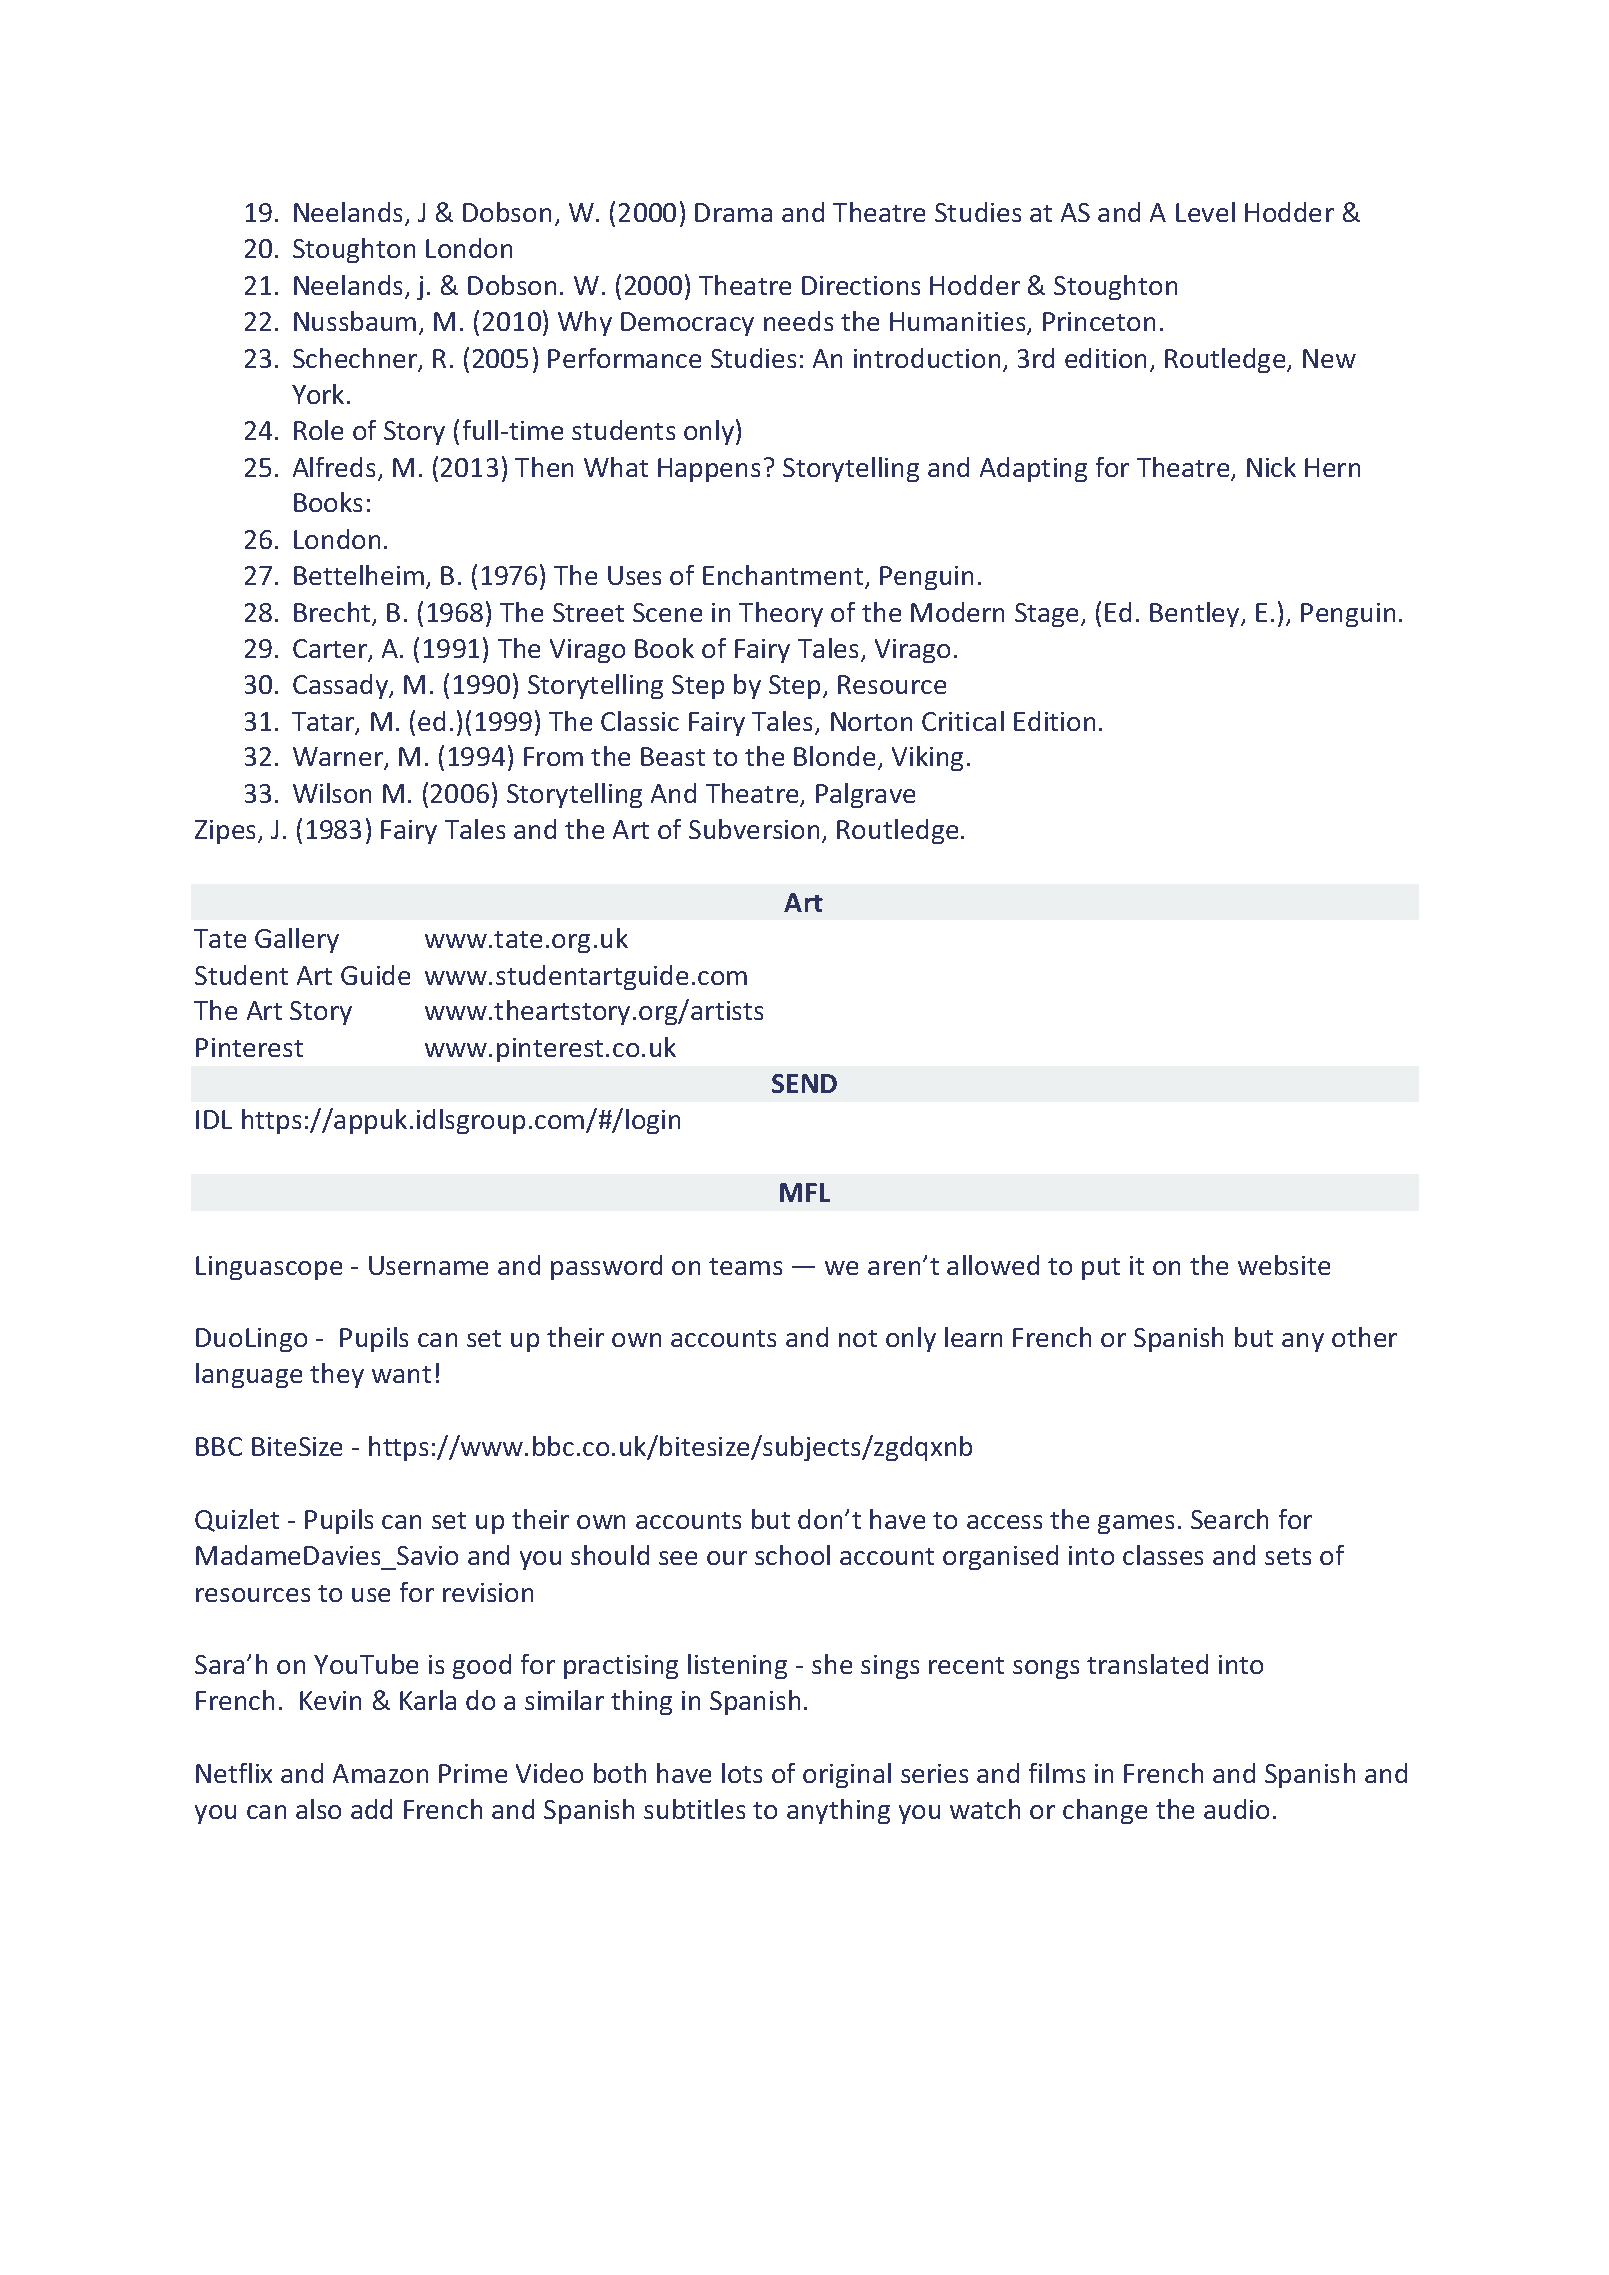 The height and width of the page is (2275, 1609). Describe the element at coordinates (355, 321) in the page. I see `Nussbaum` at that location.
